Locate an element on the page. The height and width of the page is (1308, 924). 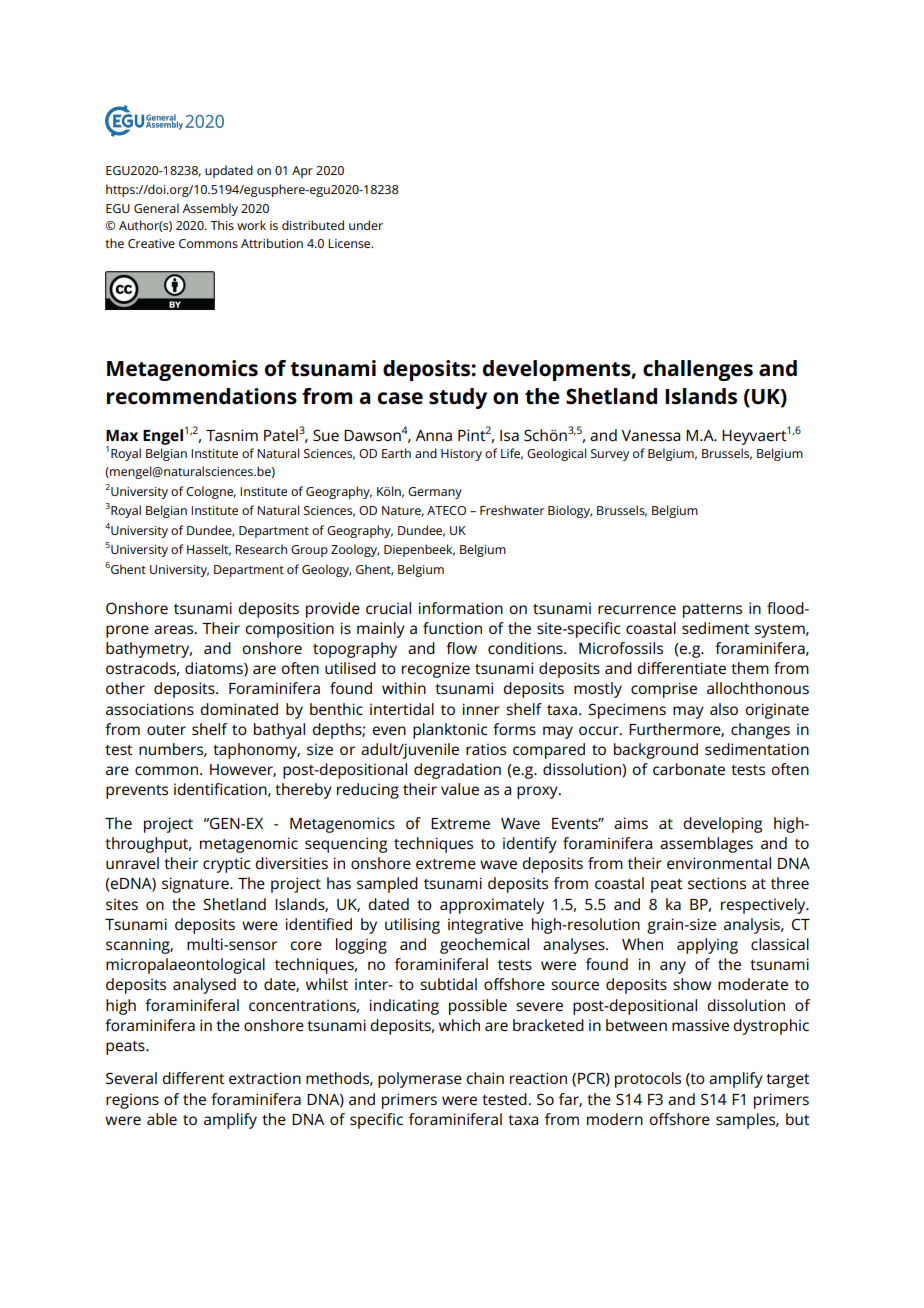
sections is located at coordinates (717, 883).
